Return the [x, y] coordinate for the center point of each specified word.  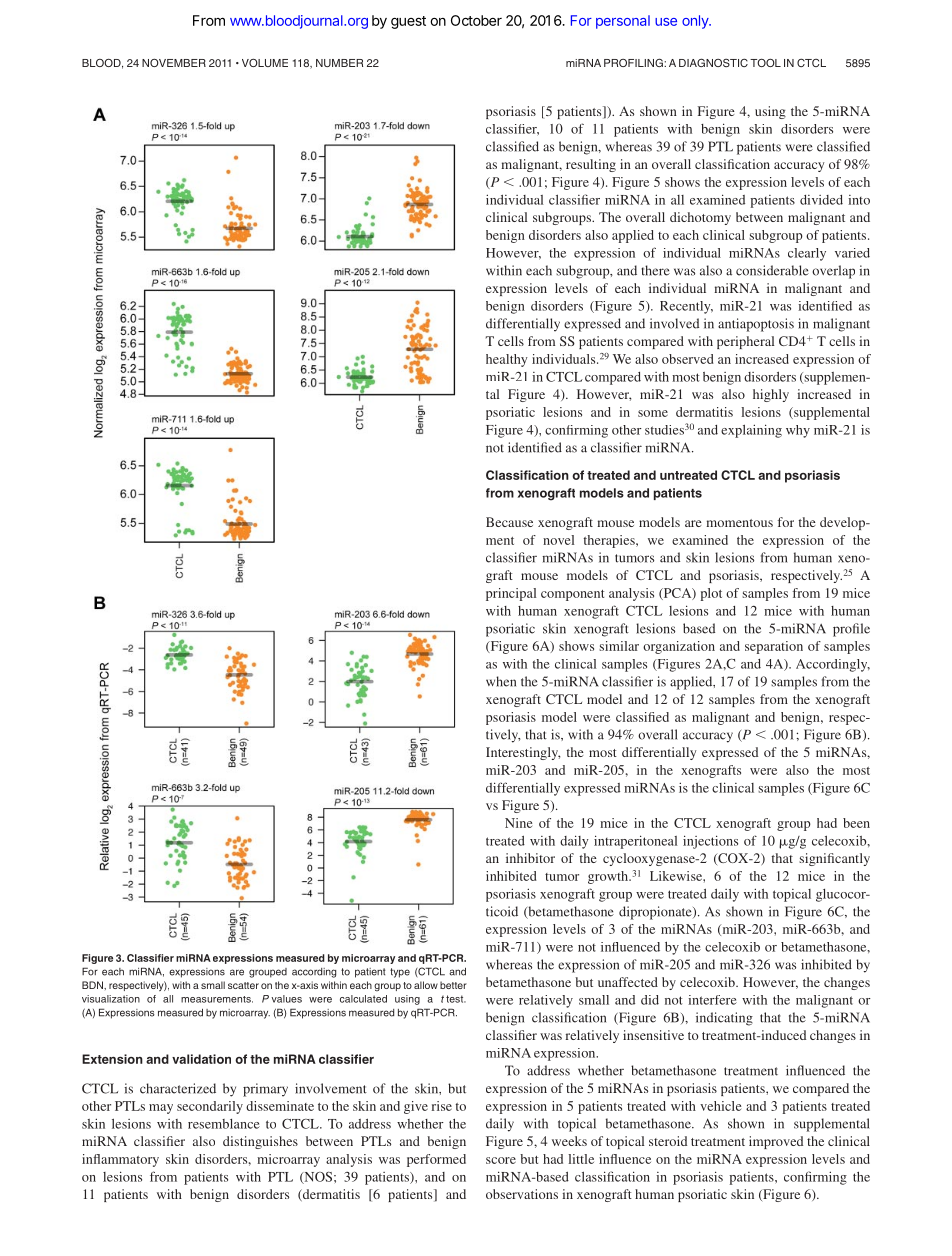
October [476, 20]
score [501, 1160]
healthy [507, 360]
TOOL [765, 62]
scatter [243, 985]
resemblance [224, 1124]
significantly [834, 859]
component [572, 595]
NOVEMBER [174, 62]
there [655, 270]
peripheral [745, 342]
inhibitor [530, 858]
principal [511, 594]
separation [774, 647]
